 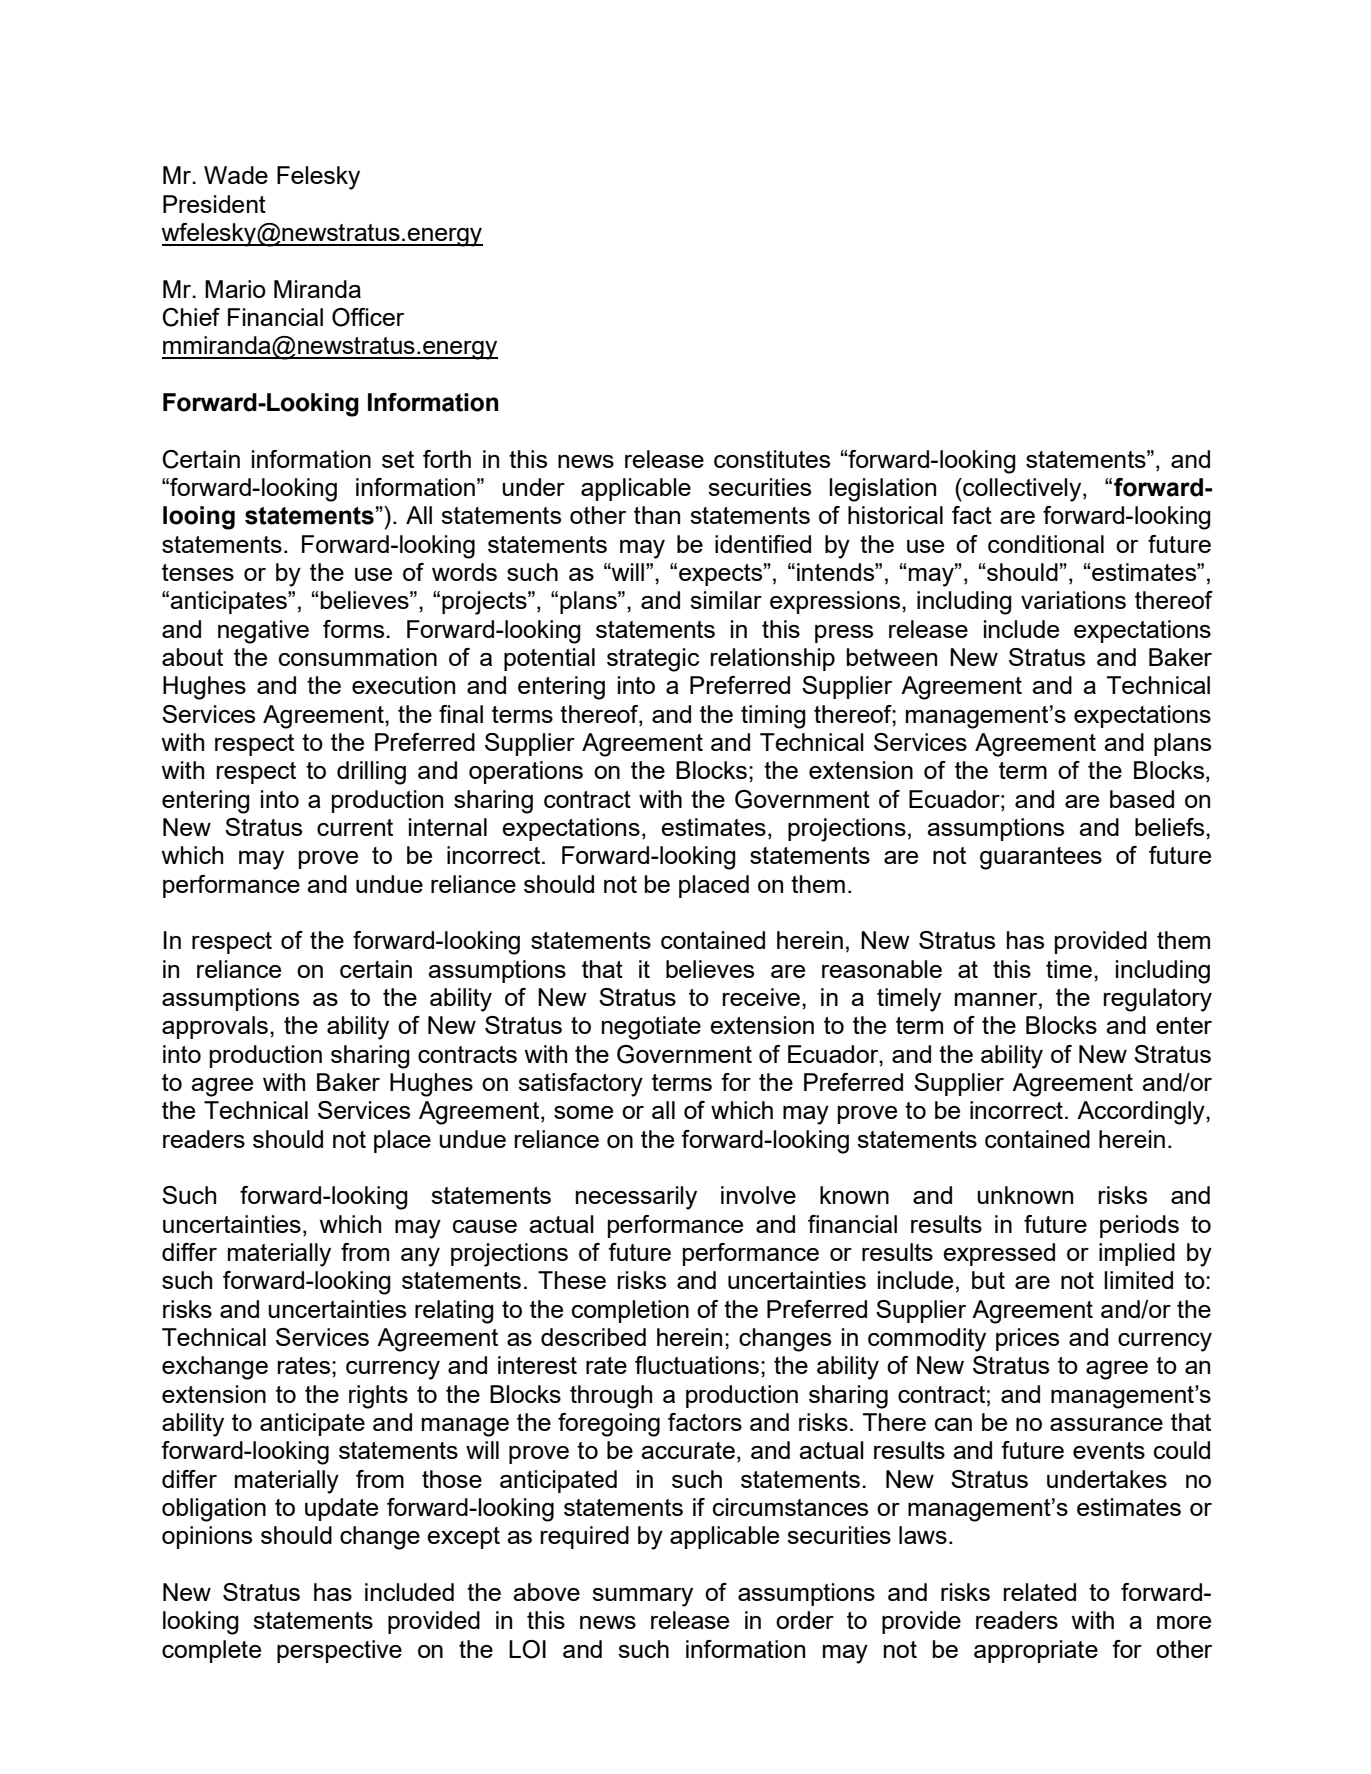 What do you see at coordinates (420, 1257) in the document?
I see `any` at bounding box center [420, 1257].
